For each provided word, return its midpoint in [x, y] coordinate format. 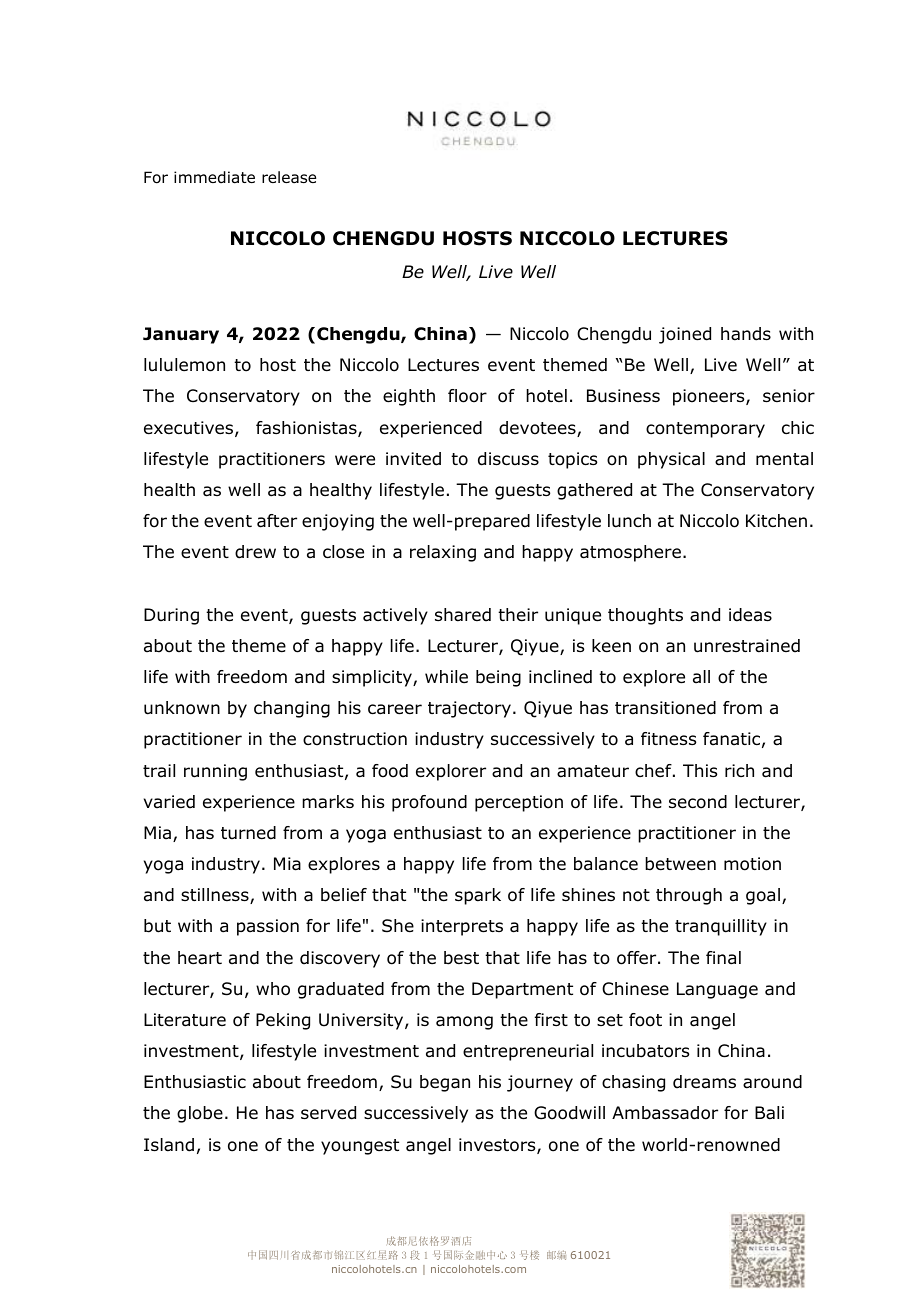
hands [746, 334]
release [289, 177]
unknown [182, 708]
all [701, 676]
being [498, 678]
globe [200, 1114]
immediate [214, 177]
